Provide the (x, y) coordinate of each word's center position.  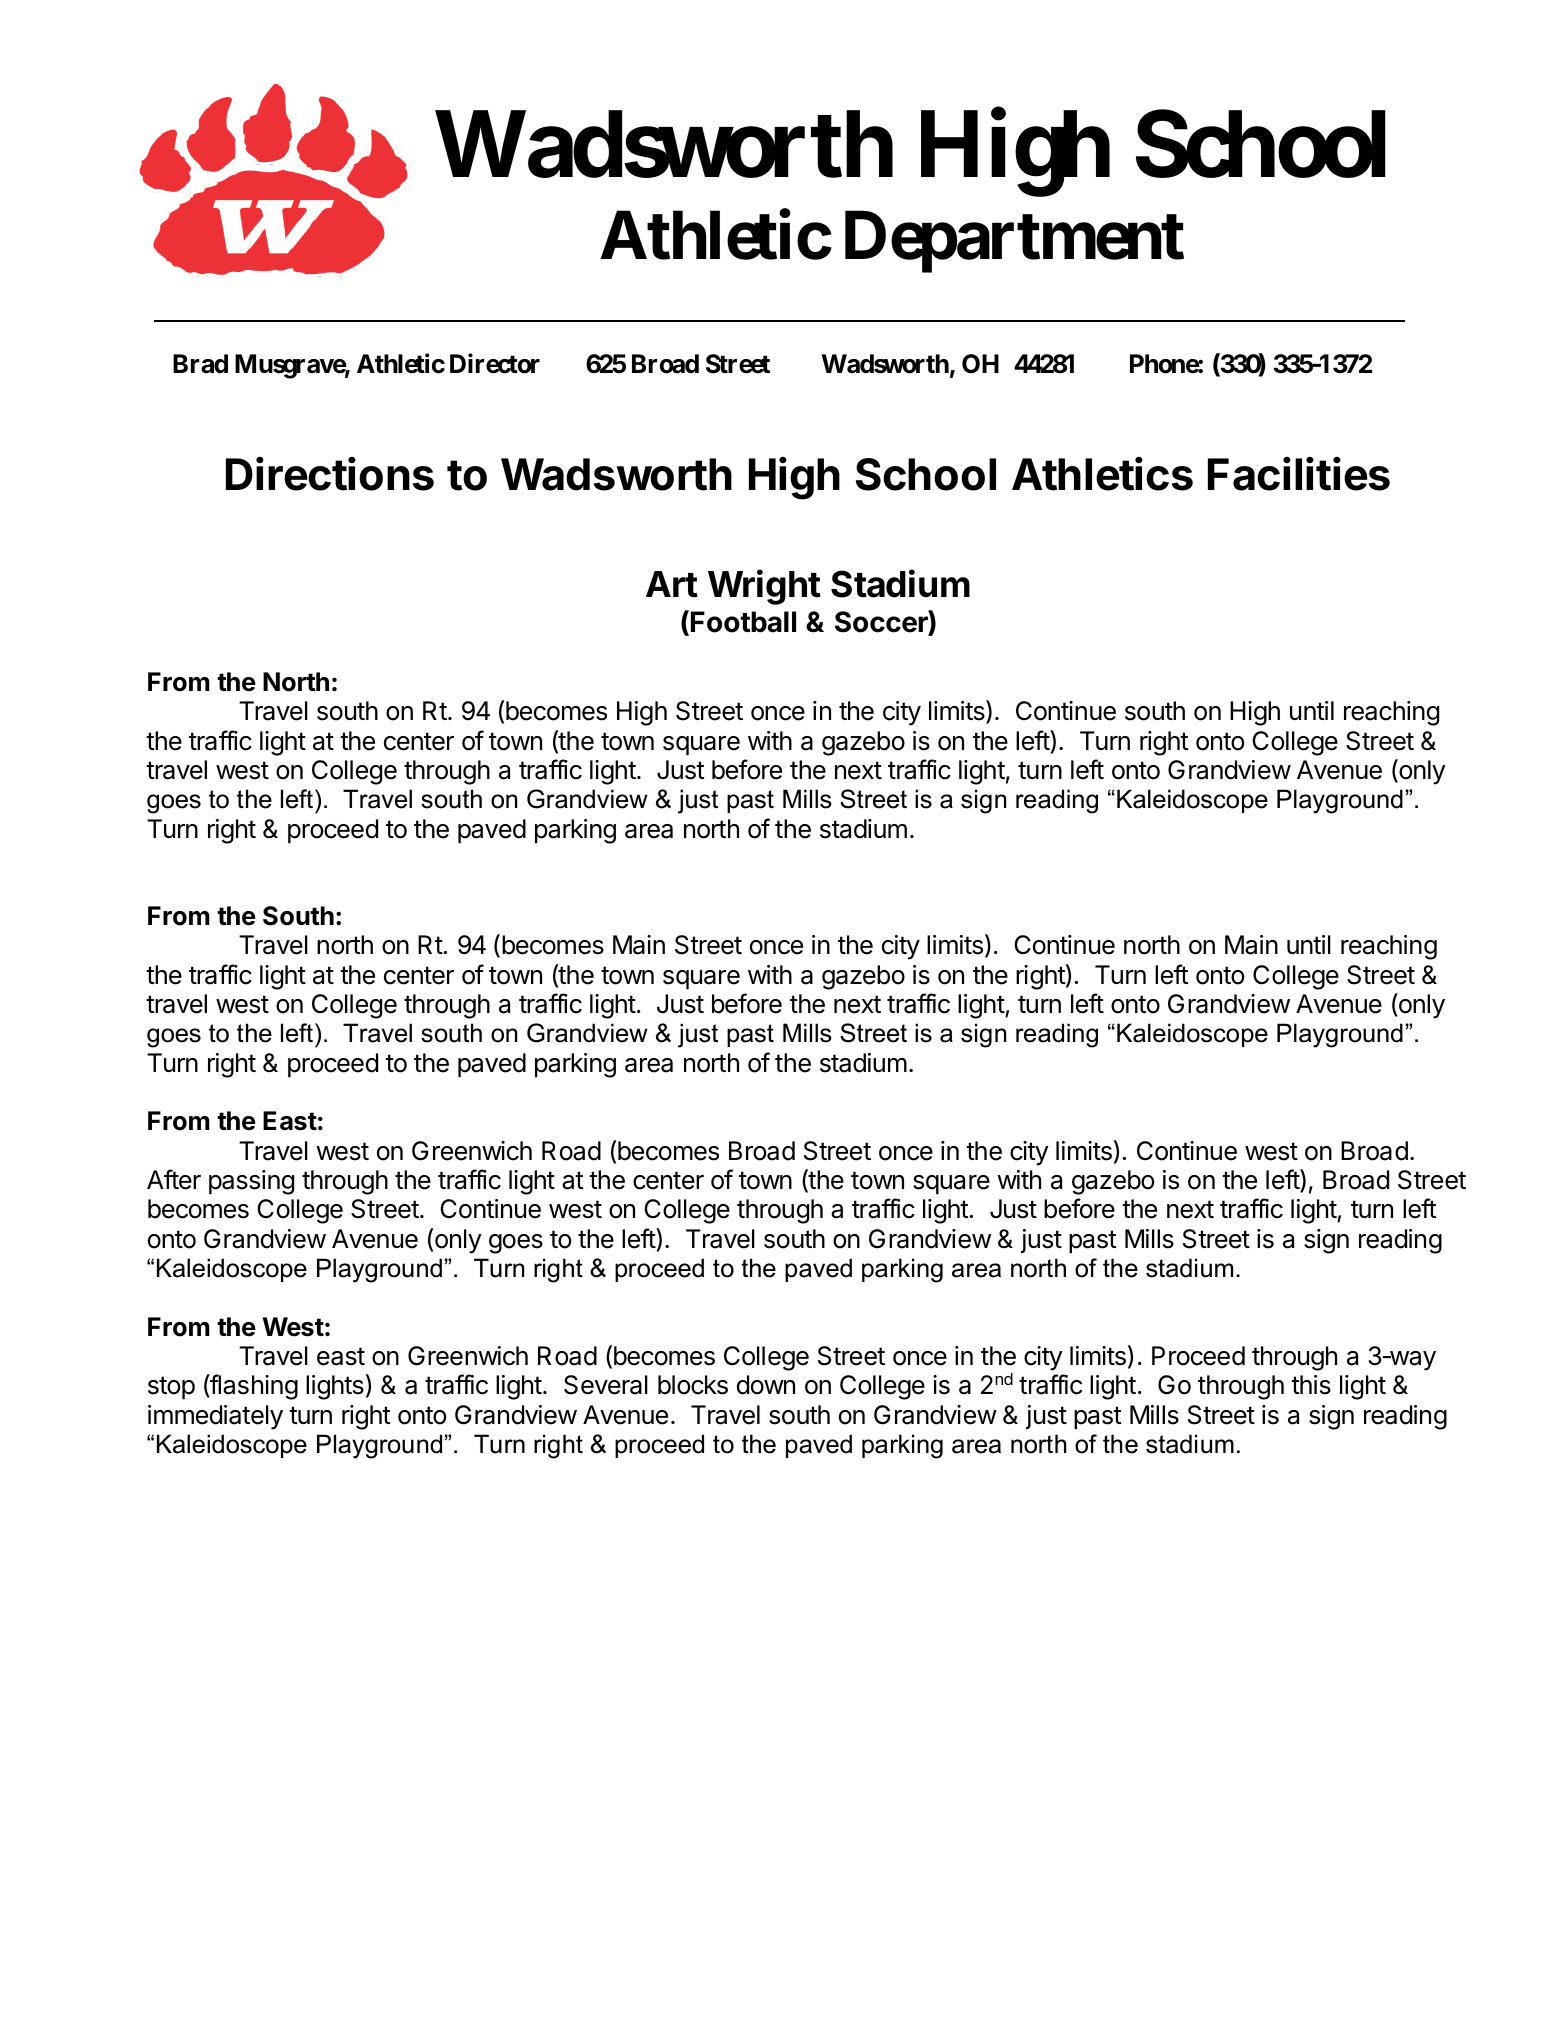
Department (1014, 242)
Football (743, 622)
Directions (330, 474)
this (1311, 1385)
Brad (200, 364)
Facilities (1299, 474)
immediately (215, 1417)
